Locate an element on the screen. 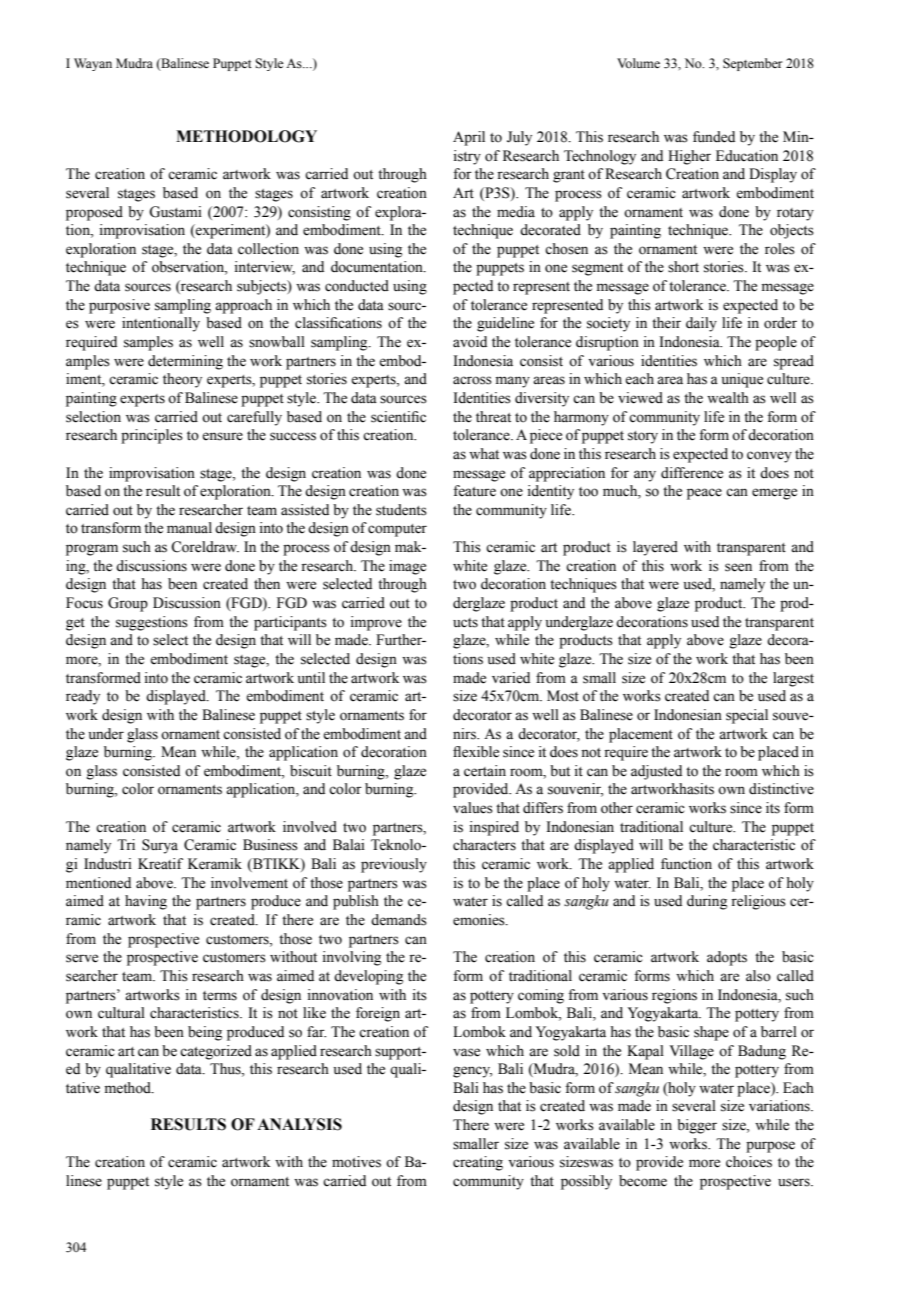  determining is located at coordinates (185, 362).
